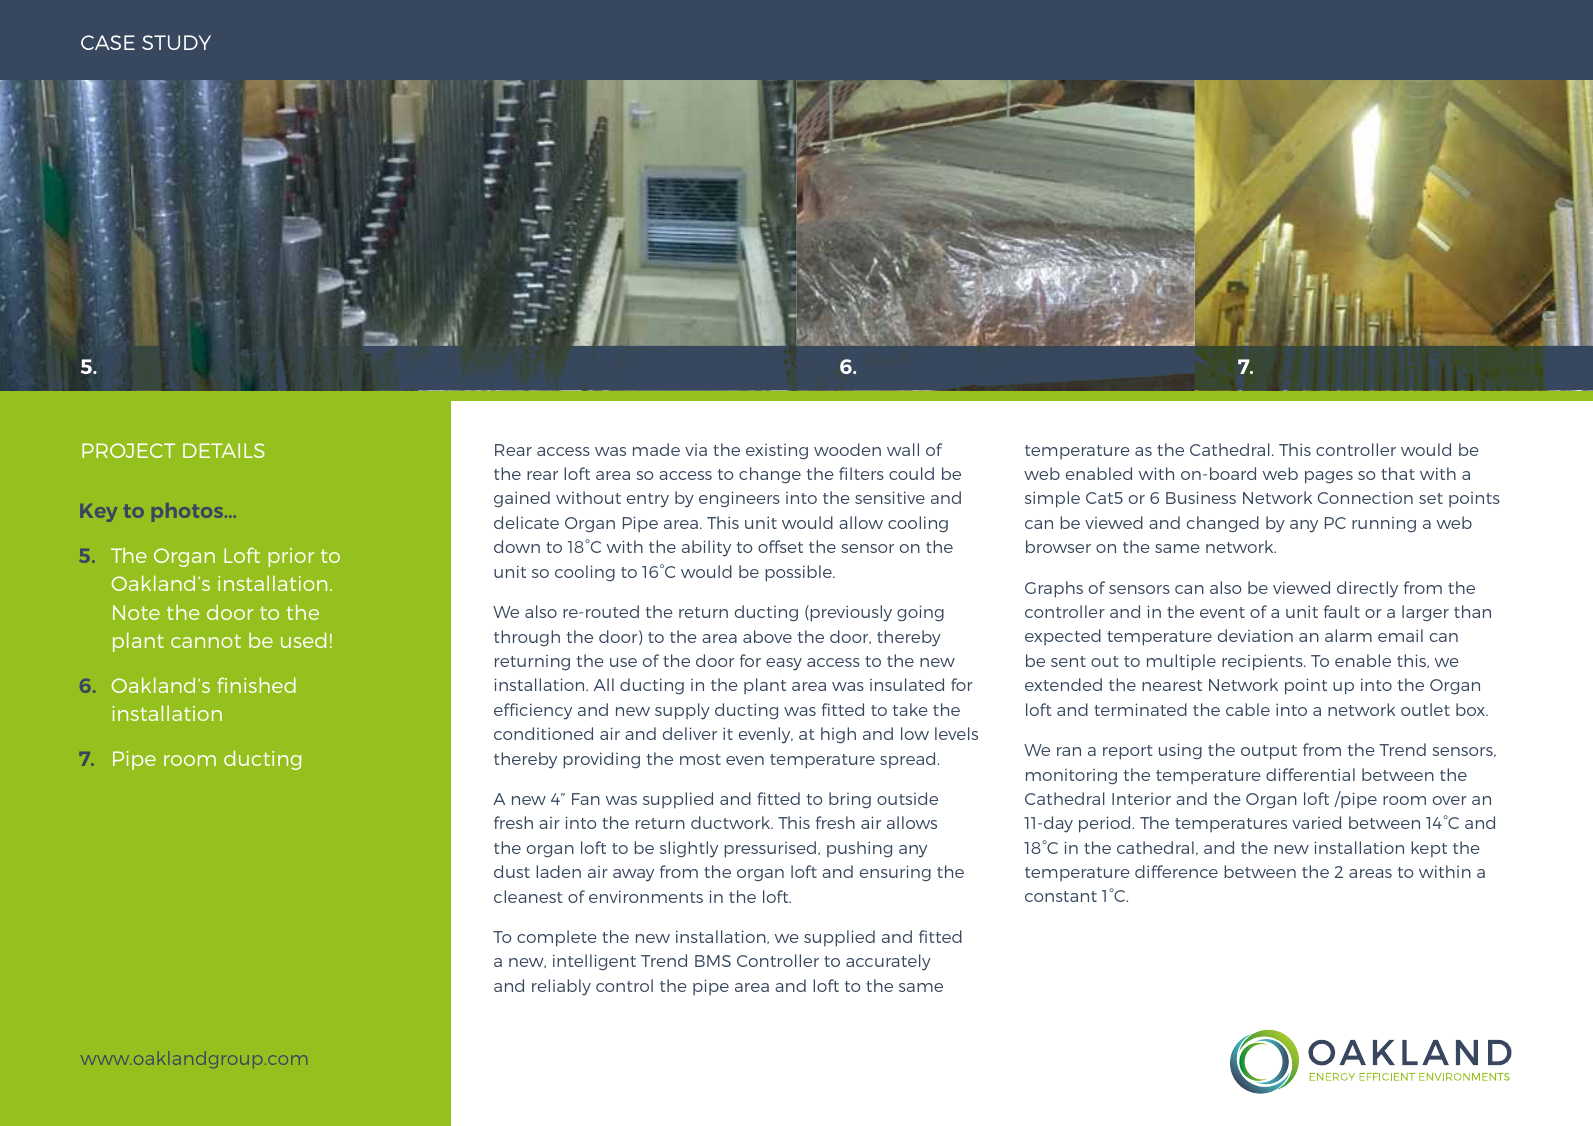 The image size is (1593, 1126). What do you see at coordinates (557, 938) in the screenshot?
I see `complete` at bounding box center [557, 938].
